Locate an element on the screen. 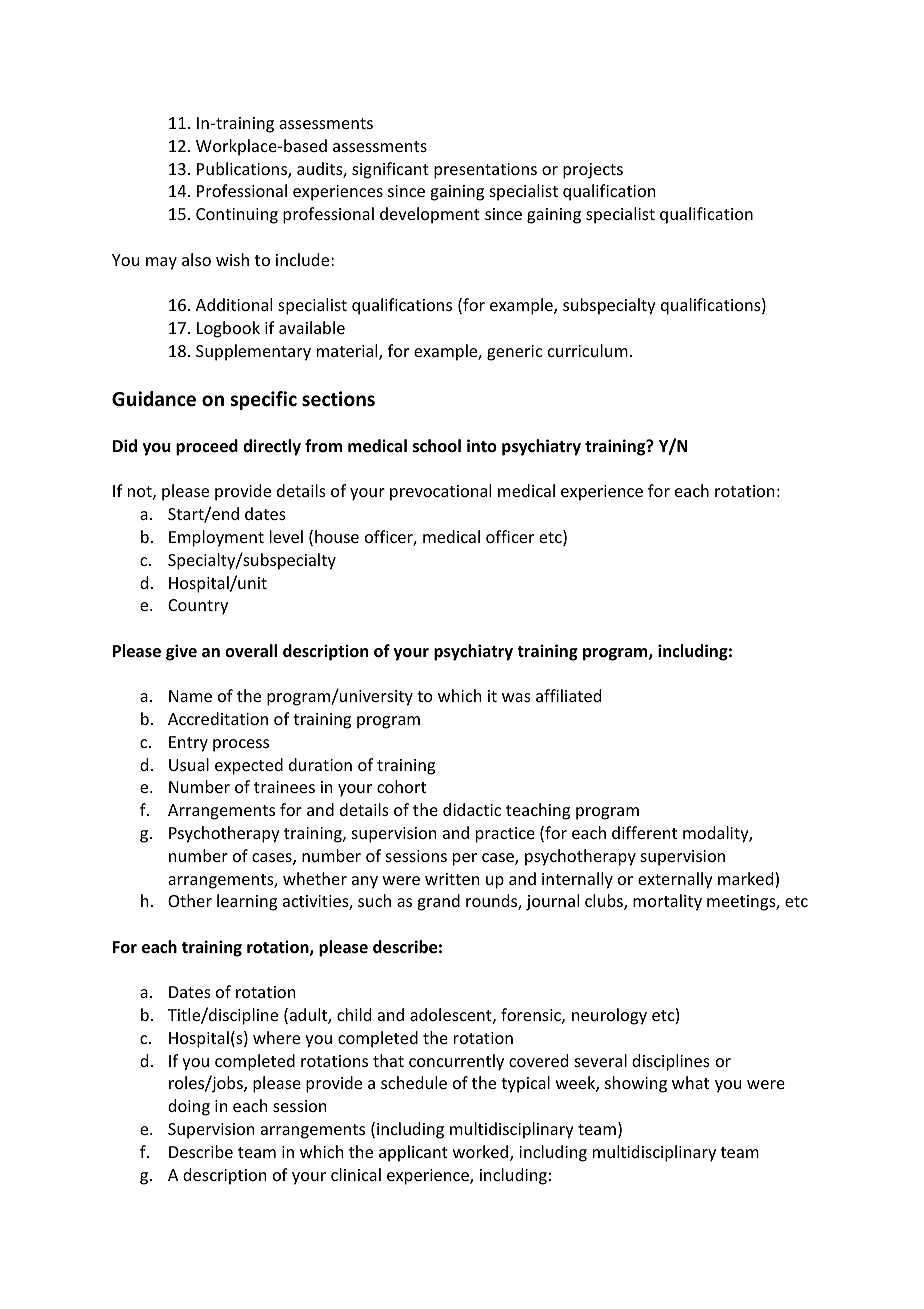  mortality is located at coordinates (667, 902).
